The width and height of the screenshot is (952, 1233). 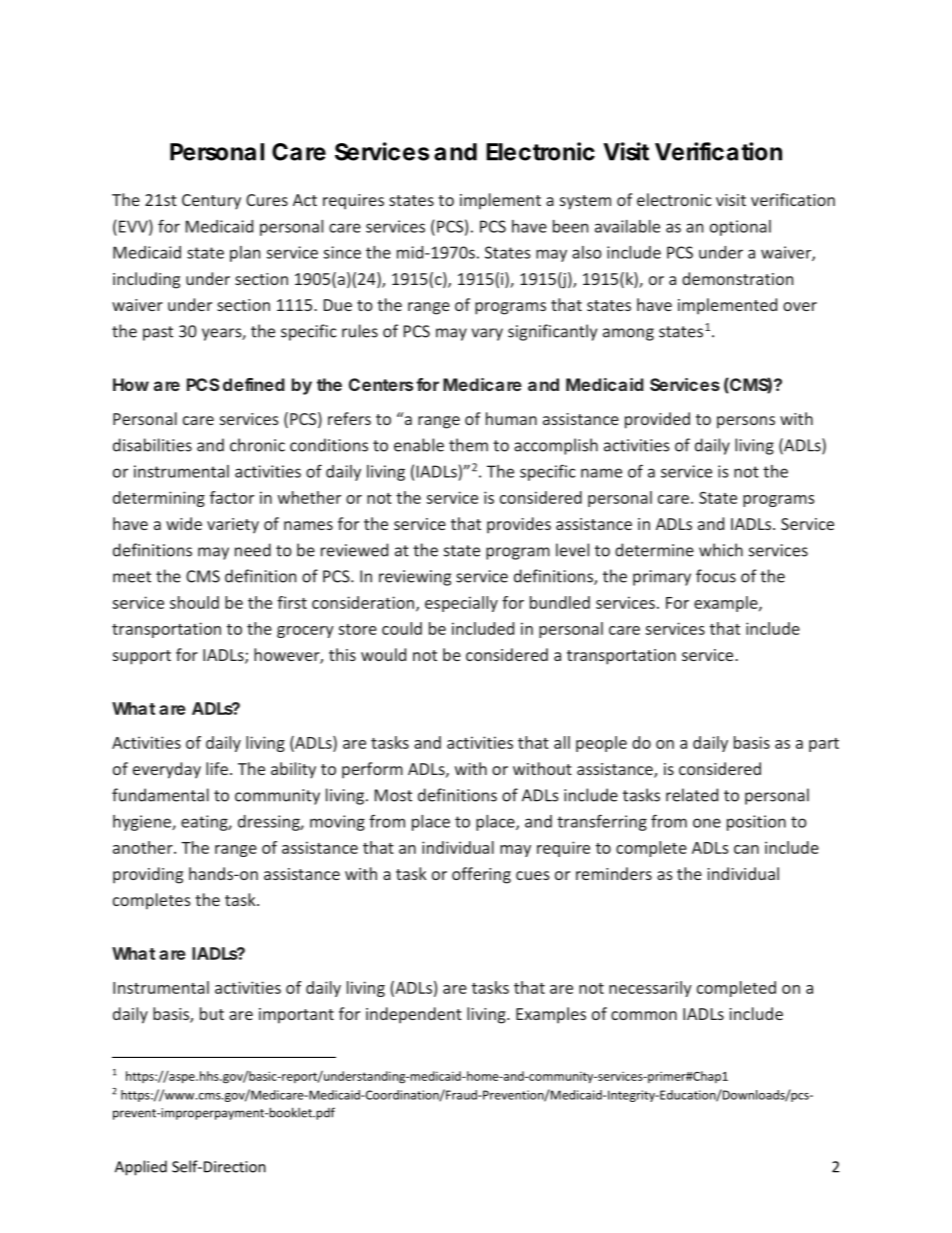 What do you see at coordinates (644, 1015) in the screenshot?
I see `common` at bounding box center [644, 1015].
